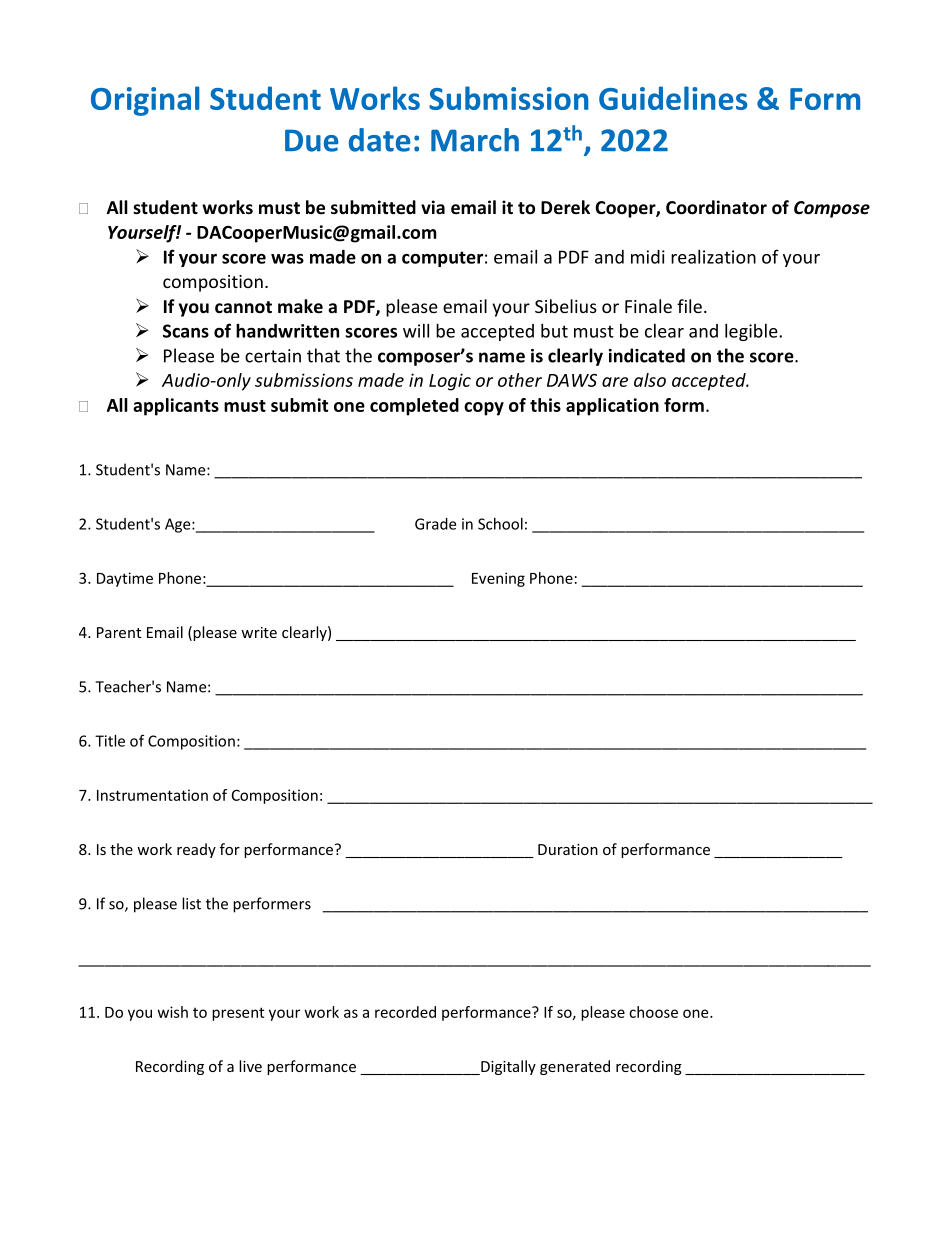 Image resolution: width=952 pixels, height=1233 pixels. What do you see at coordinates (475, 140) in the screenshot?
I see `March` at bounding box center [475, 140].
